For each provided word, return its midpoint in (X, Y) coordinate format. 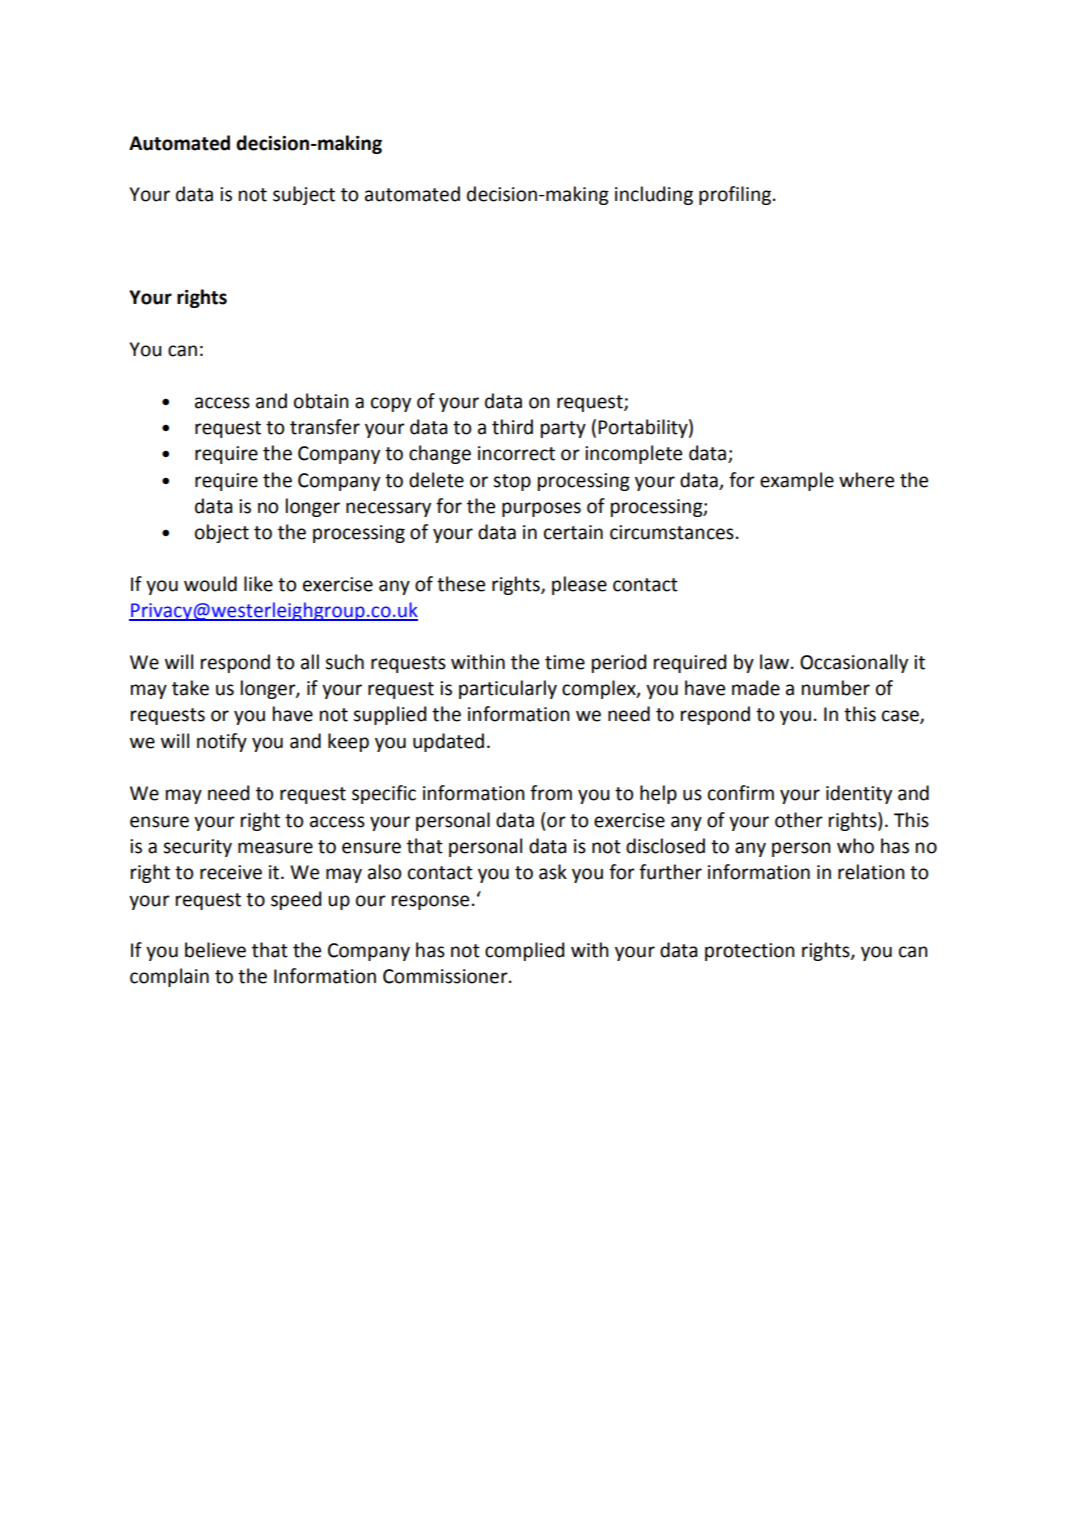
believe (215, 950)
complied (524, 951)
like (258, 584)
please (579, 585)
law (774, 662)
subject (304, 195)
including (654, 195)
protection (750, 952)
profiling (735, 195)
